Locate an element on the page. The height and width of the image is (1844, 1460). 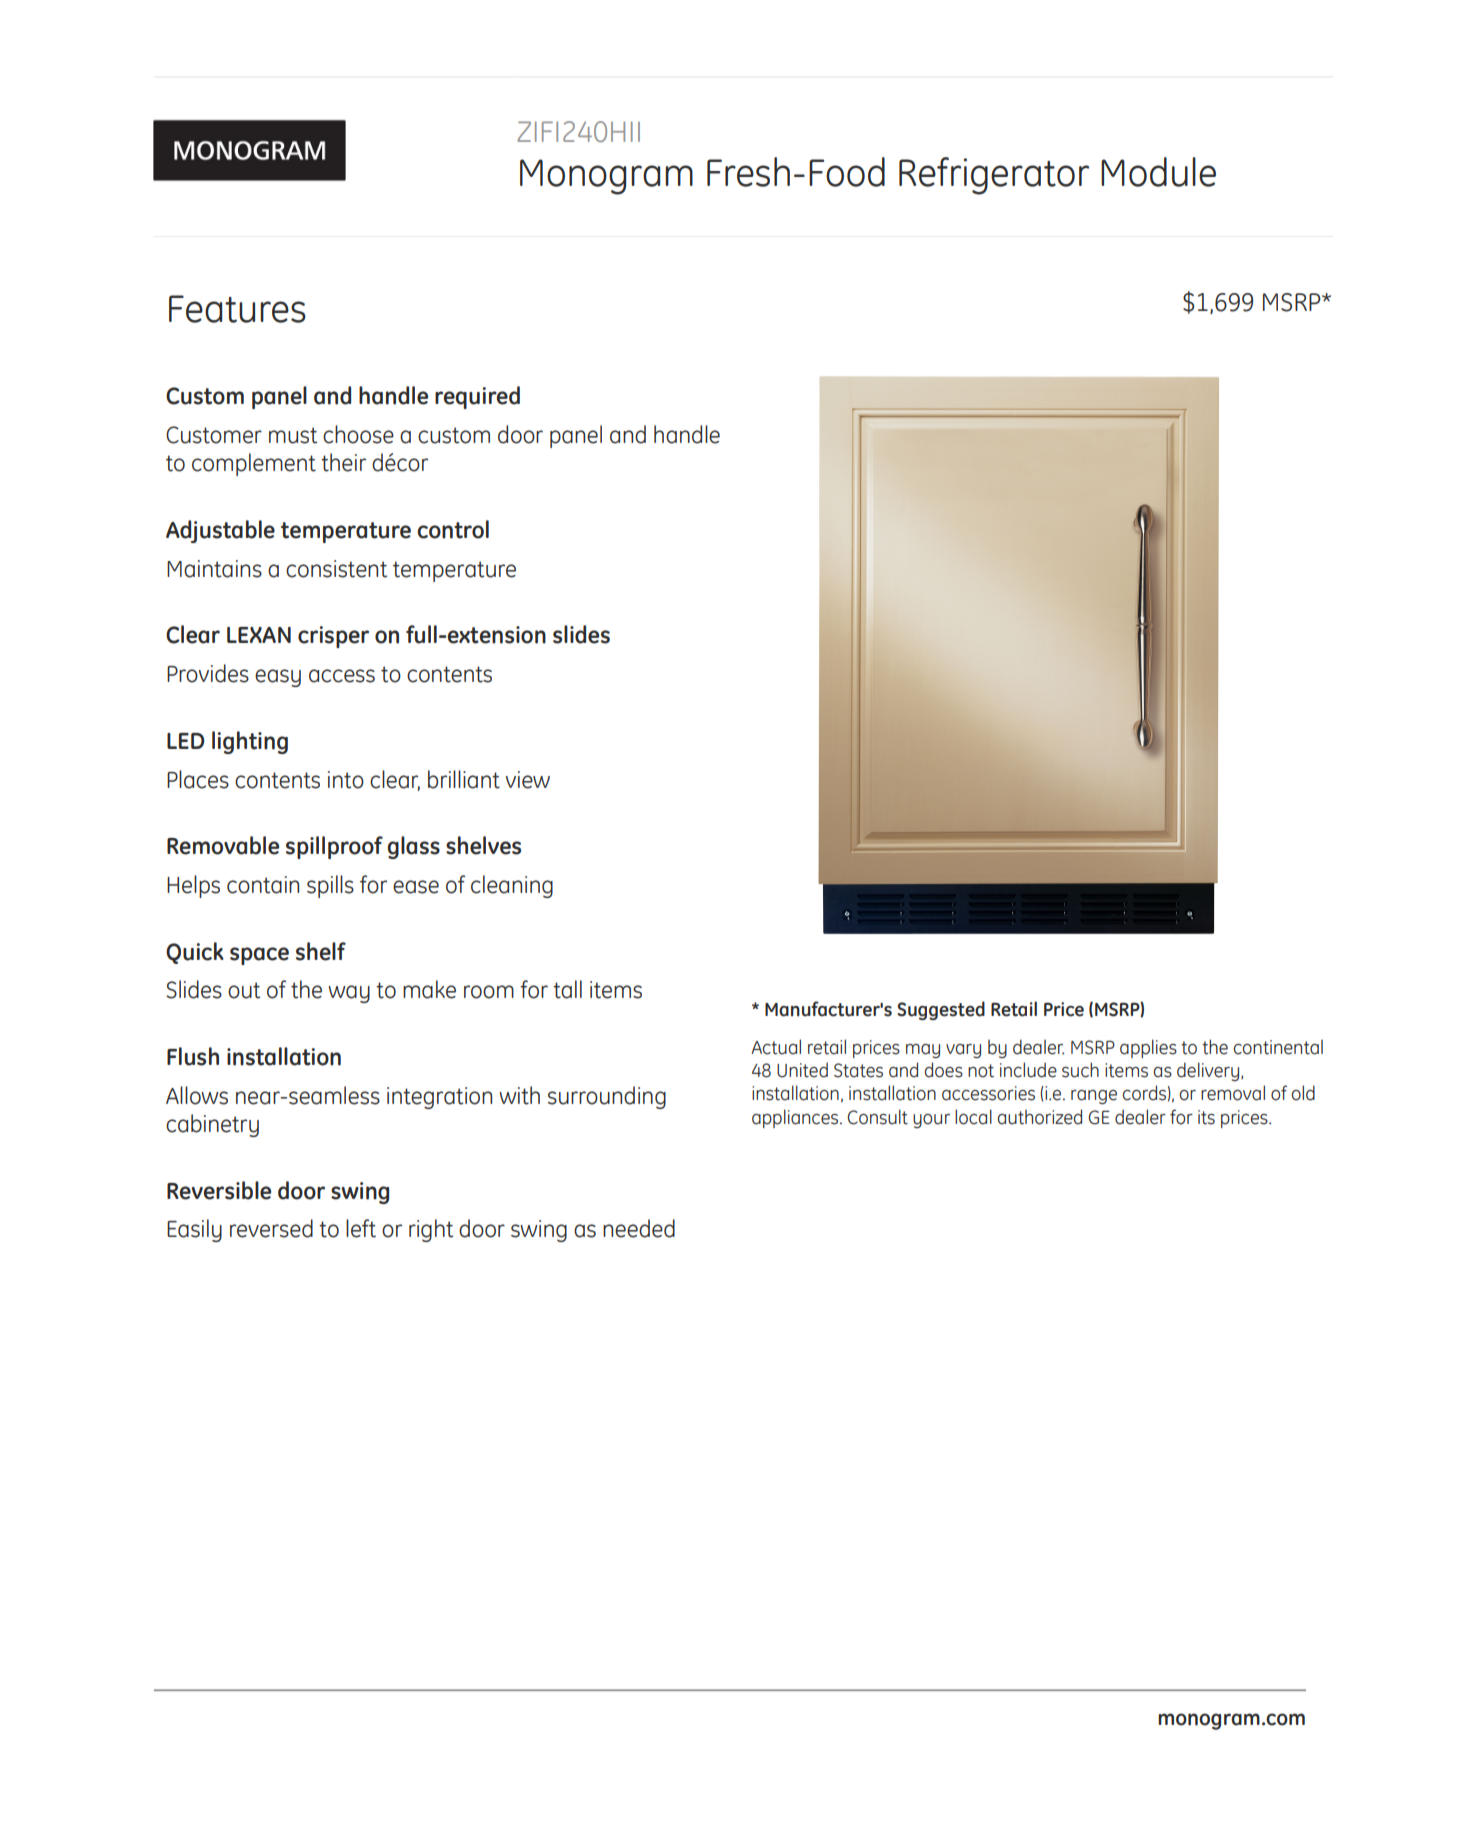
their is located at coordinates (343, 462).
